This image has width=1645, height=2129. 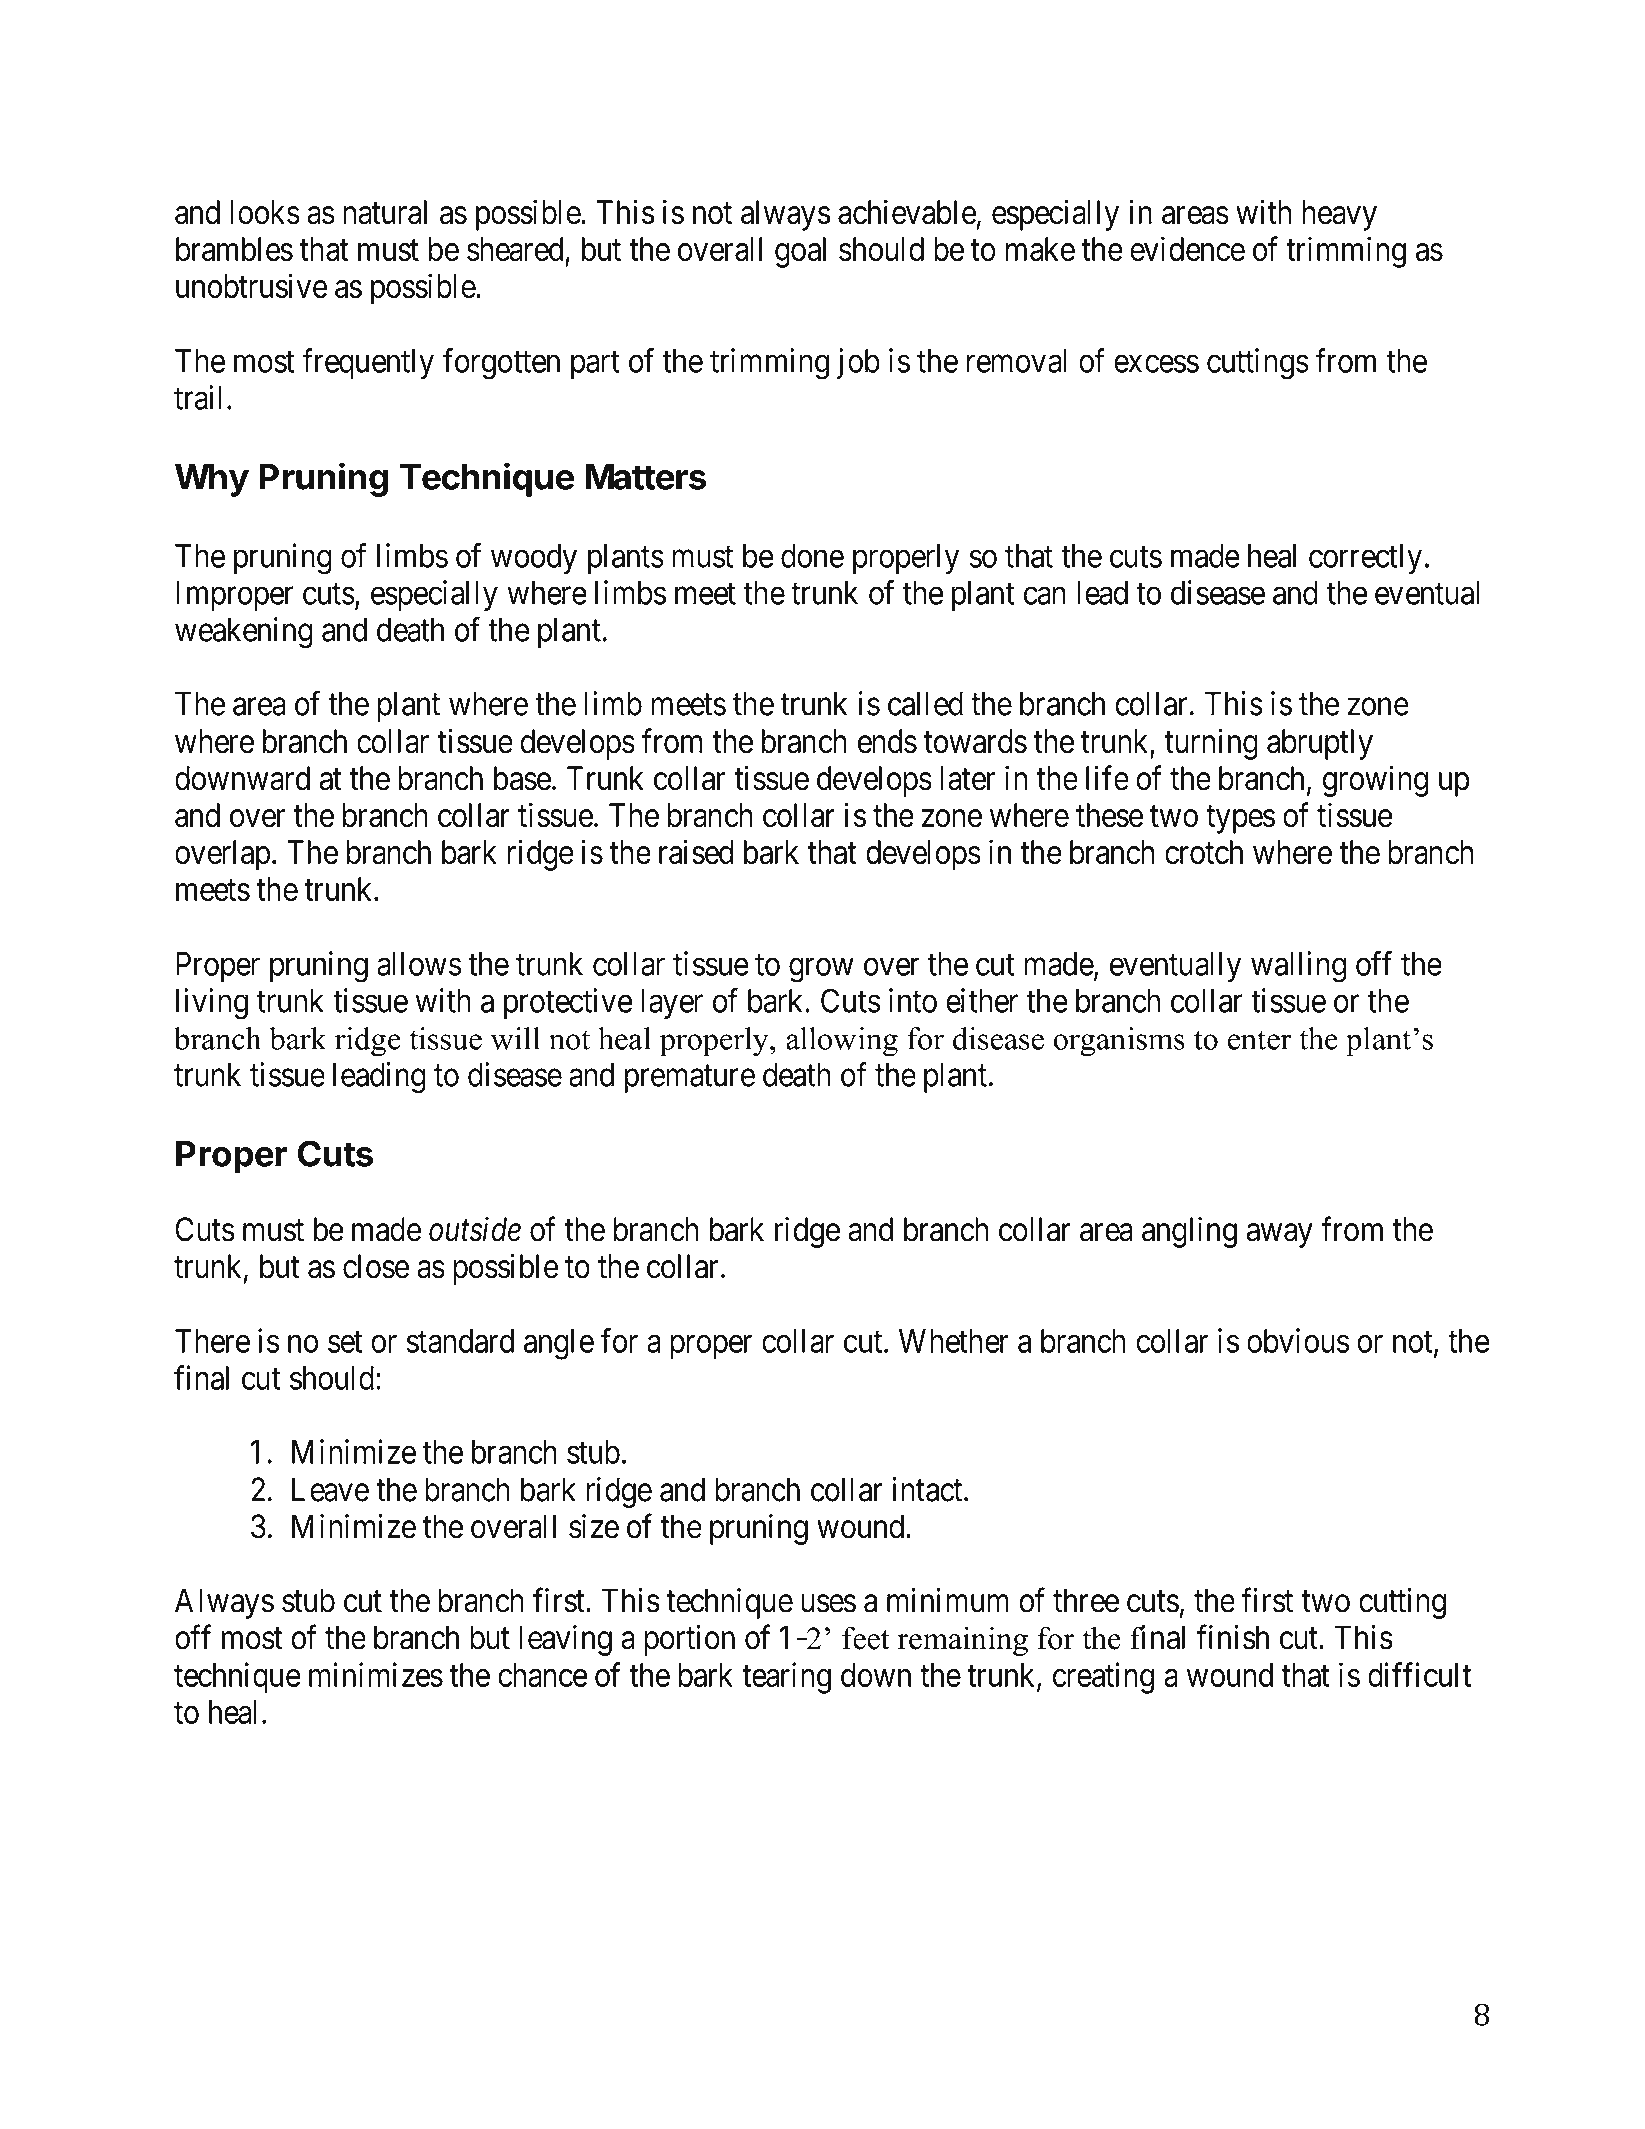 I want to click on heavy, so click(x=1339, y=215).
